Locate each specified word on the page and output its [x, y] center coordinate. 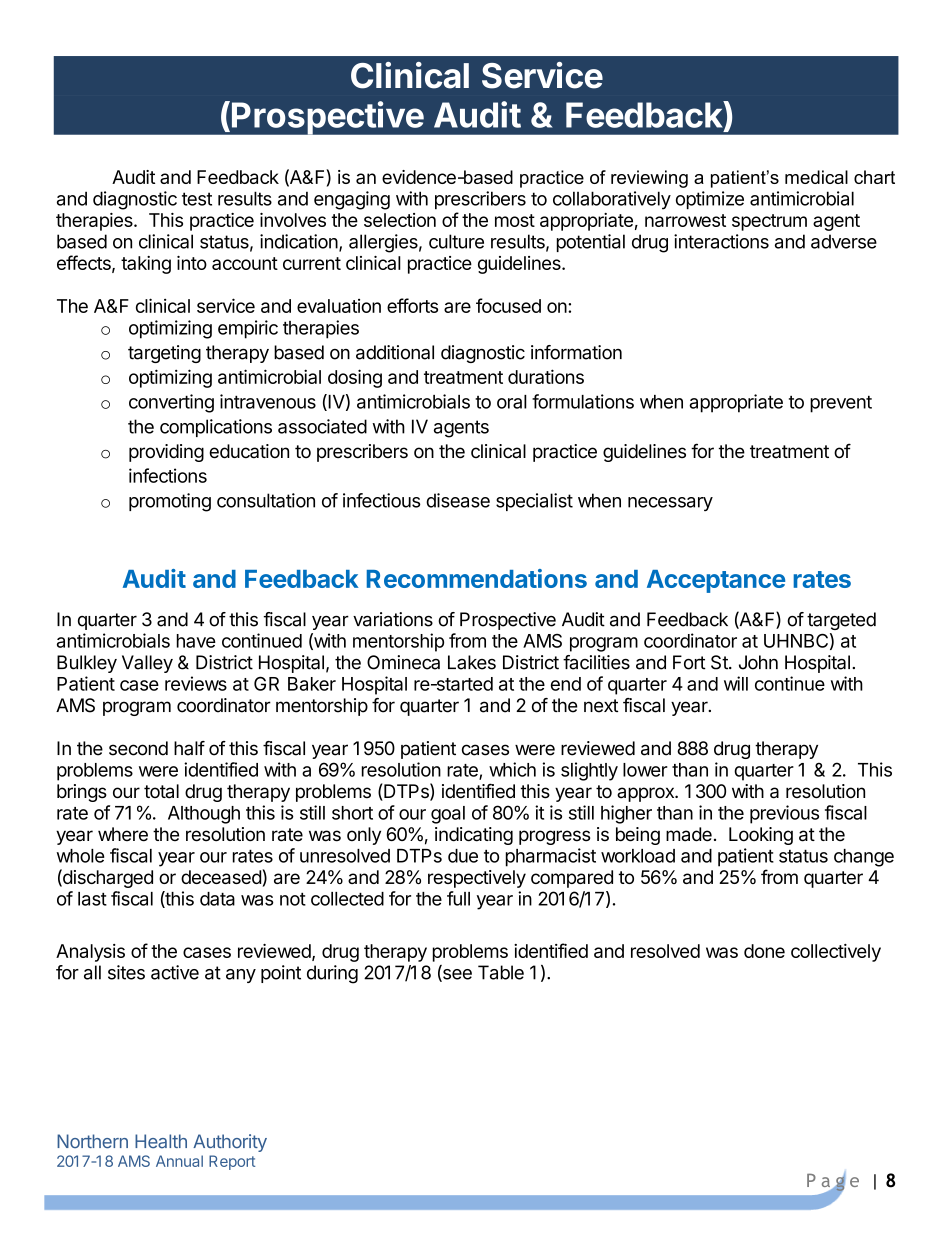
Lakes [472, 662]
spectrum [769, 222]
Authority [230, 1143]
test [197, 199]
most [515, 220]
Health [161, 1141]
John [758, 662]
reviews [196, 683]
